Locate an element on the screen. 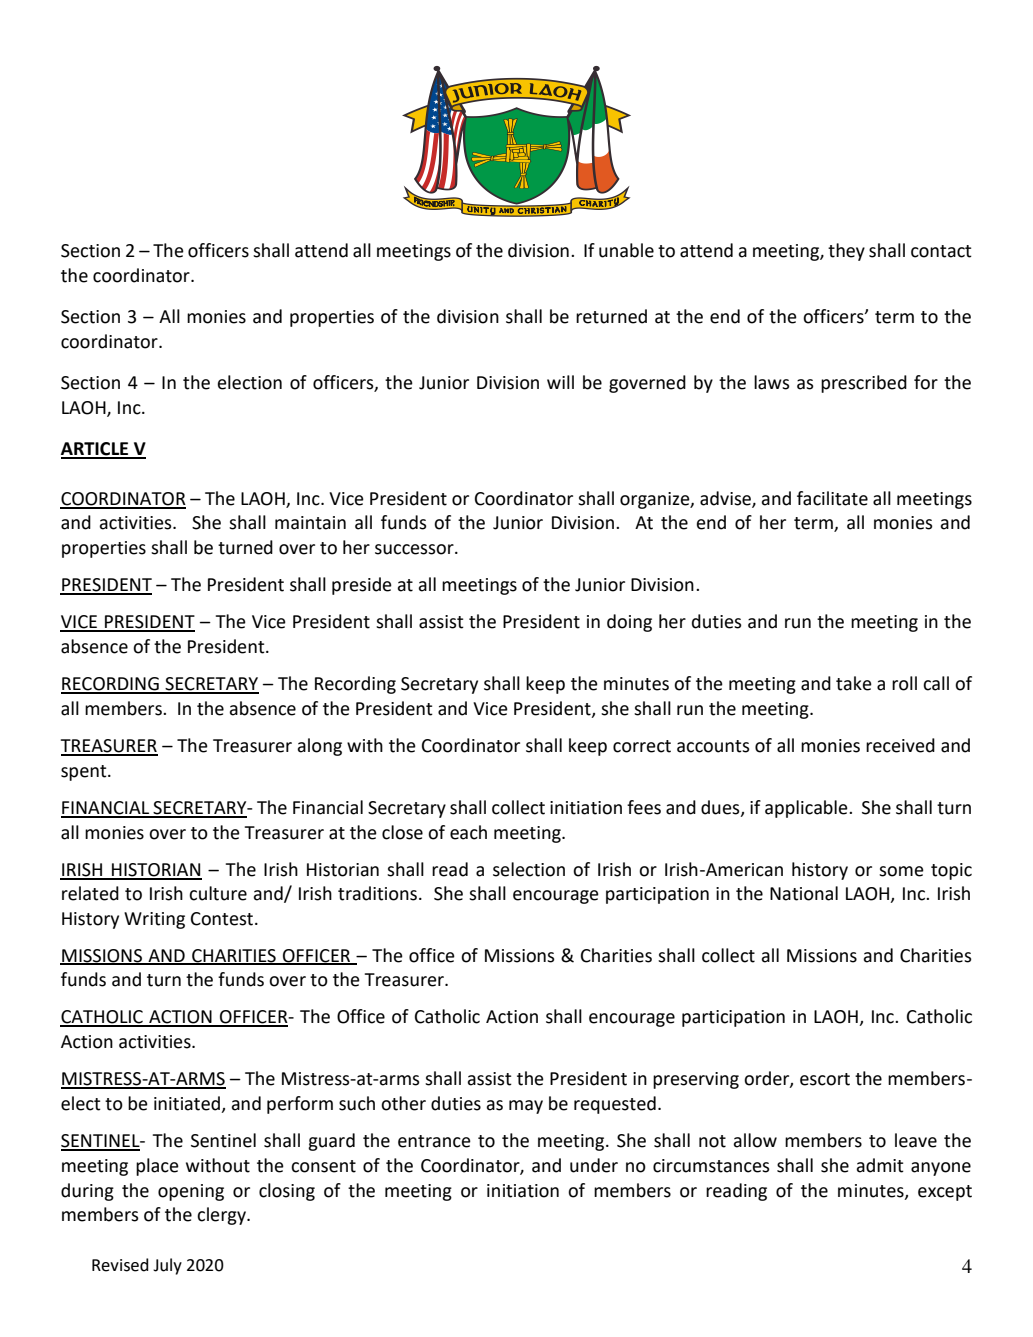 Image resolution: width=1033 pixels, height=1337 pixels. correct is located at coordinates (642, 746).
